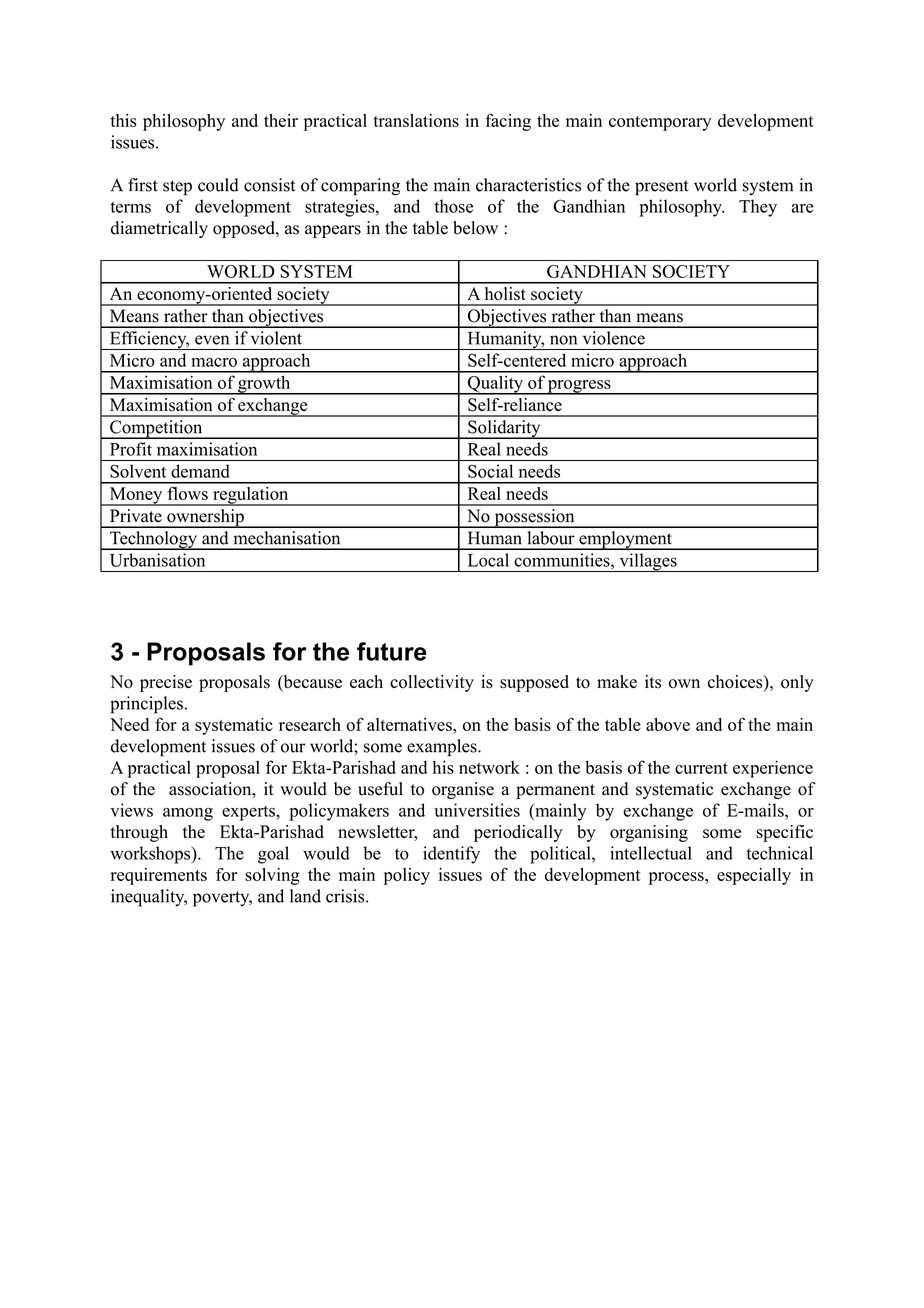 This image has width=924, height=1308. Describe the element at coordinates (614, 338) in the image. I see `violence` at that location.
